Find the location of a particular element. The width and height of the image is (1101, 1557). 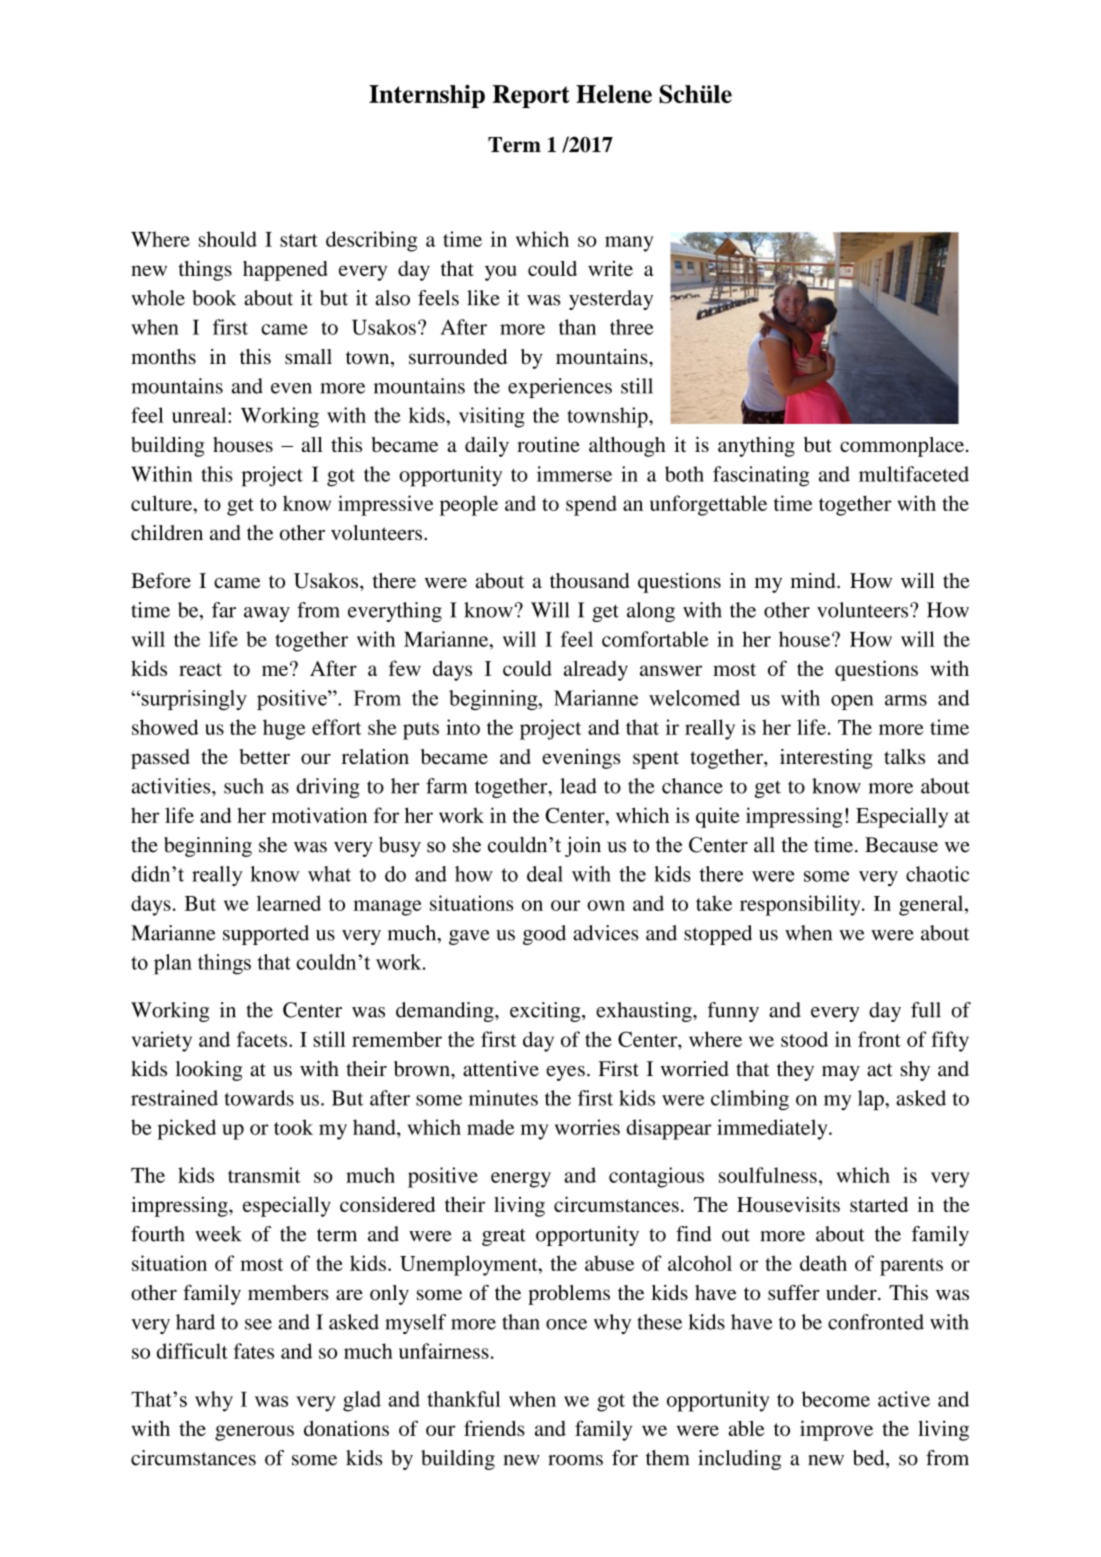

such is located at coordinates (244, 786).
